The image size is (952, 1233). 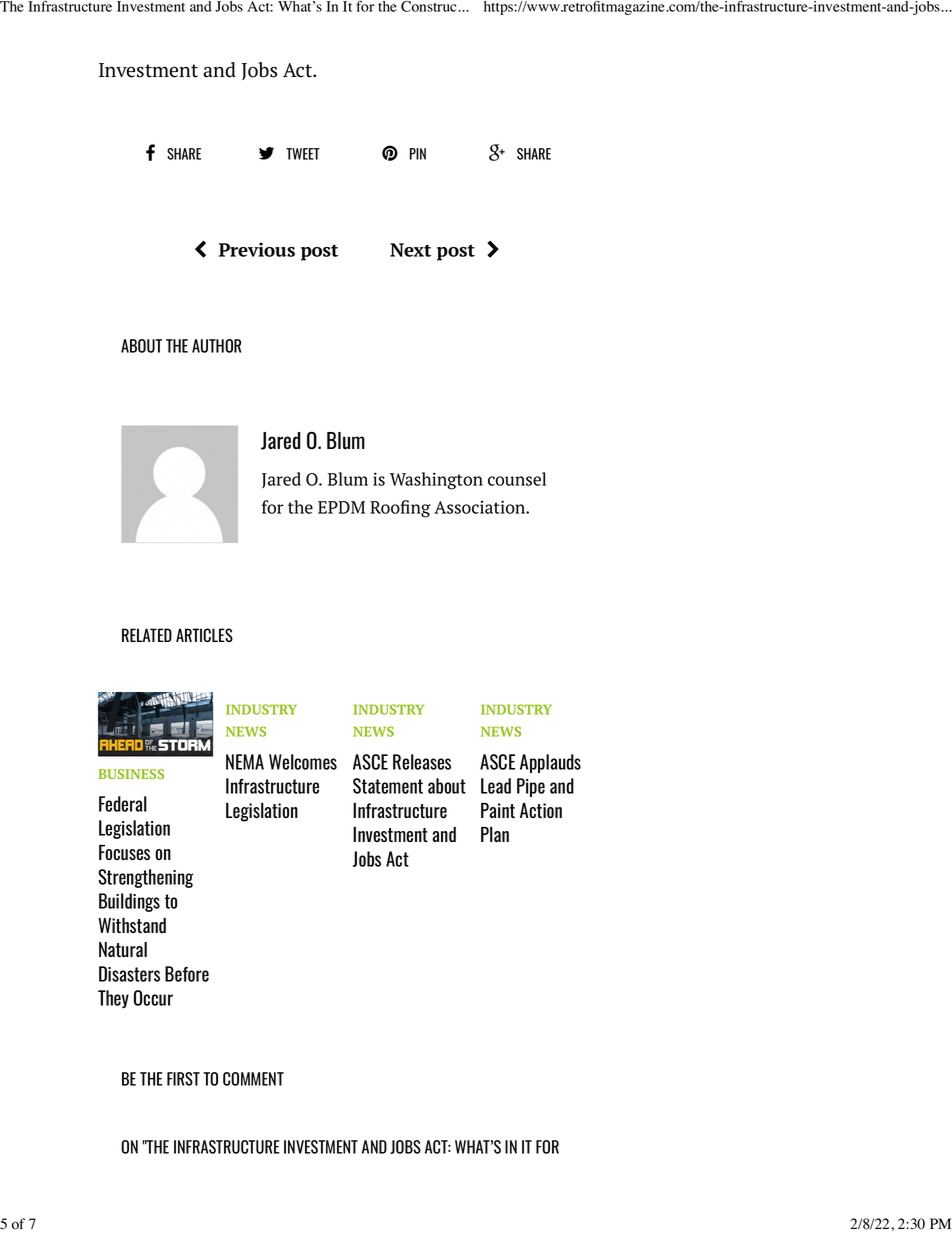 What do you see at coordinates (183, 1079) in the image?
I see `FIRST` at bounding box center [183, 1079].
